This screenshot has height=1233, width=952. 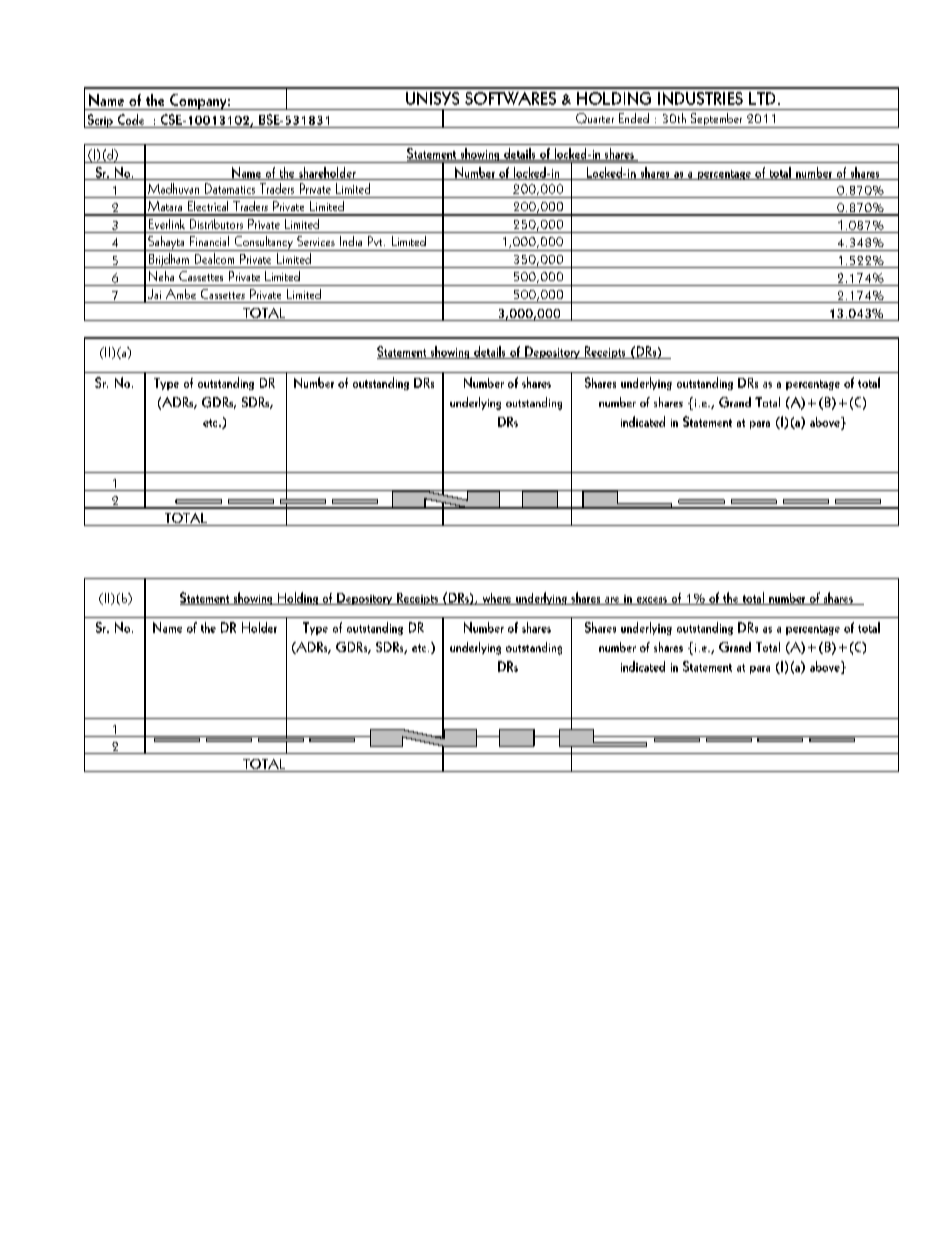 What do you see at coordinates (716, 120) in the screenshot?
I see `September` at bounding box center [716, 120].
